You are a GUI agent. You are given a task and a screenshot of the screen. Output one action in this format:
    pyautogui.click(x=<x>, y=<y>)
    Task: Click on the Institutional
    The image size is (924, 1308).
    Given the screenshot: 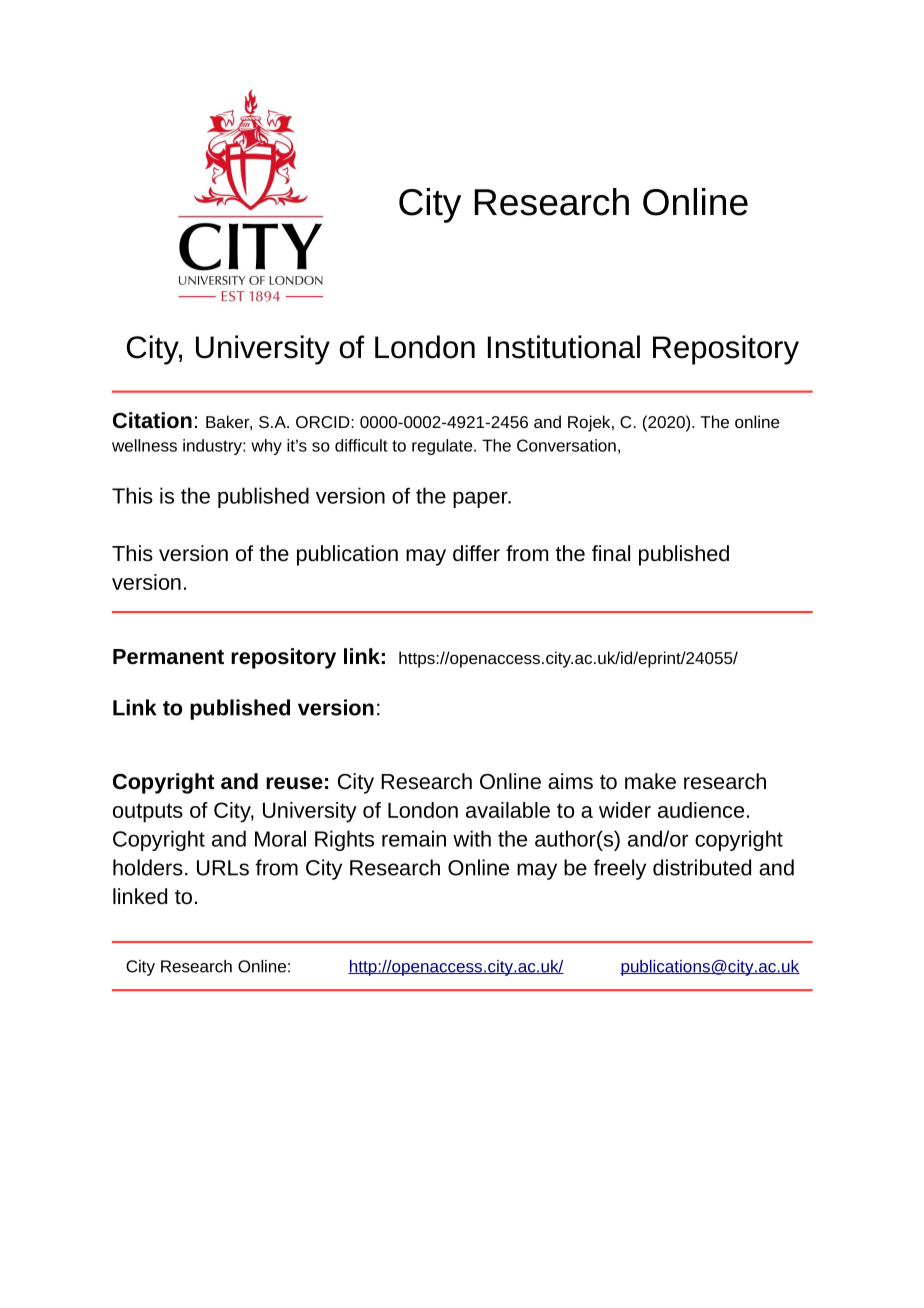 What is the action you would take?
    pyautogui.click(x=564, y=347)
